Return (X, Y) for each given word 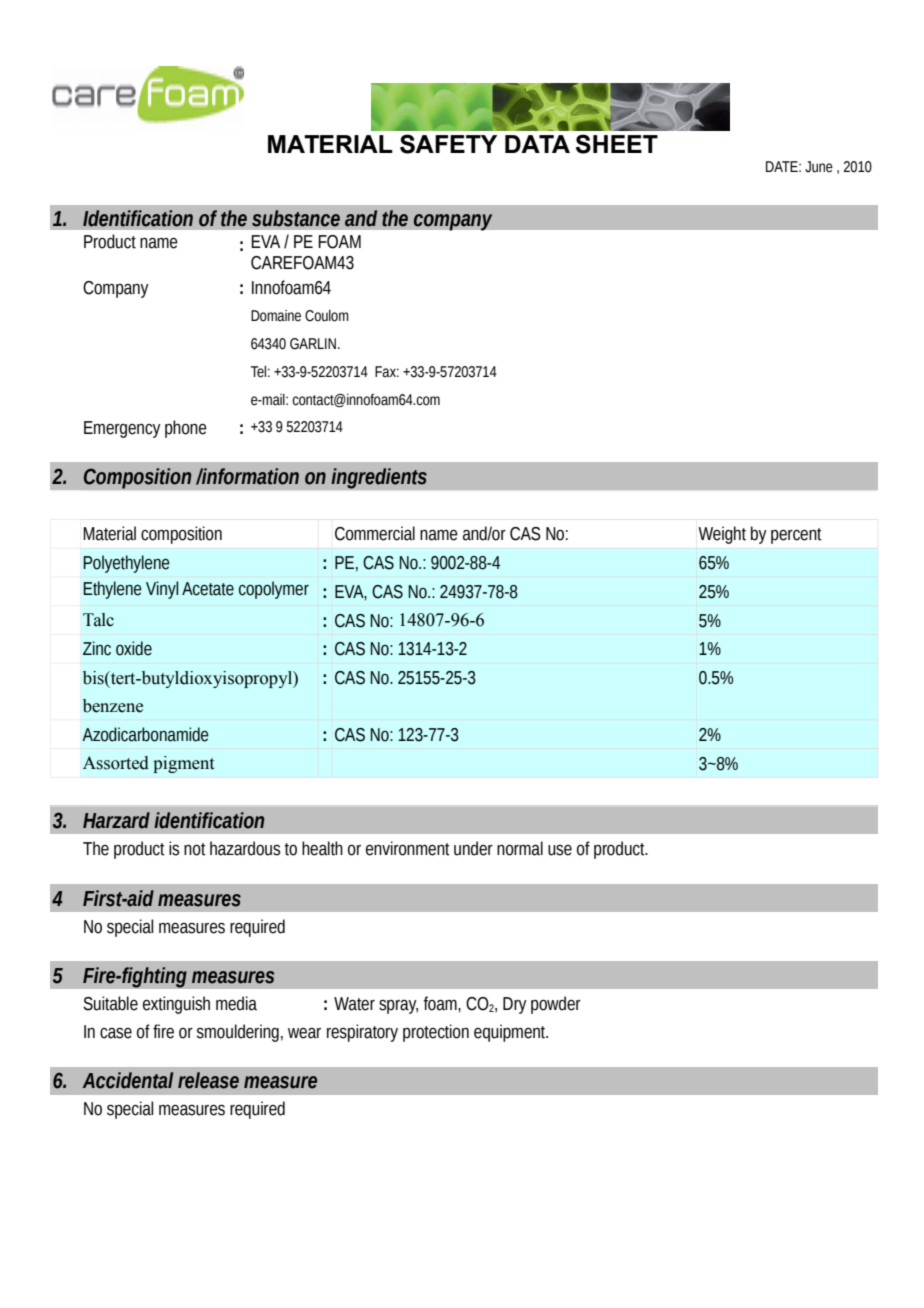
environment (408, 848)
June (819, 167)
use (560, 850)
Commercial (375, 533)
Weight (722, 535)
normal (520, 848)
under (473, 848)
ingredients (379, 478)
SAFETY (448, 144)
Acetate (208, 589)
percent (796, 536)
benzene (113, 706)
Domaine (276, 316)
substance (296, 218)
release (208, 1080)
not (195, 849)
